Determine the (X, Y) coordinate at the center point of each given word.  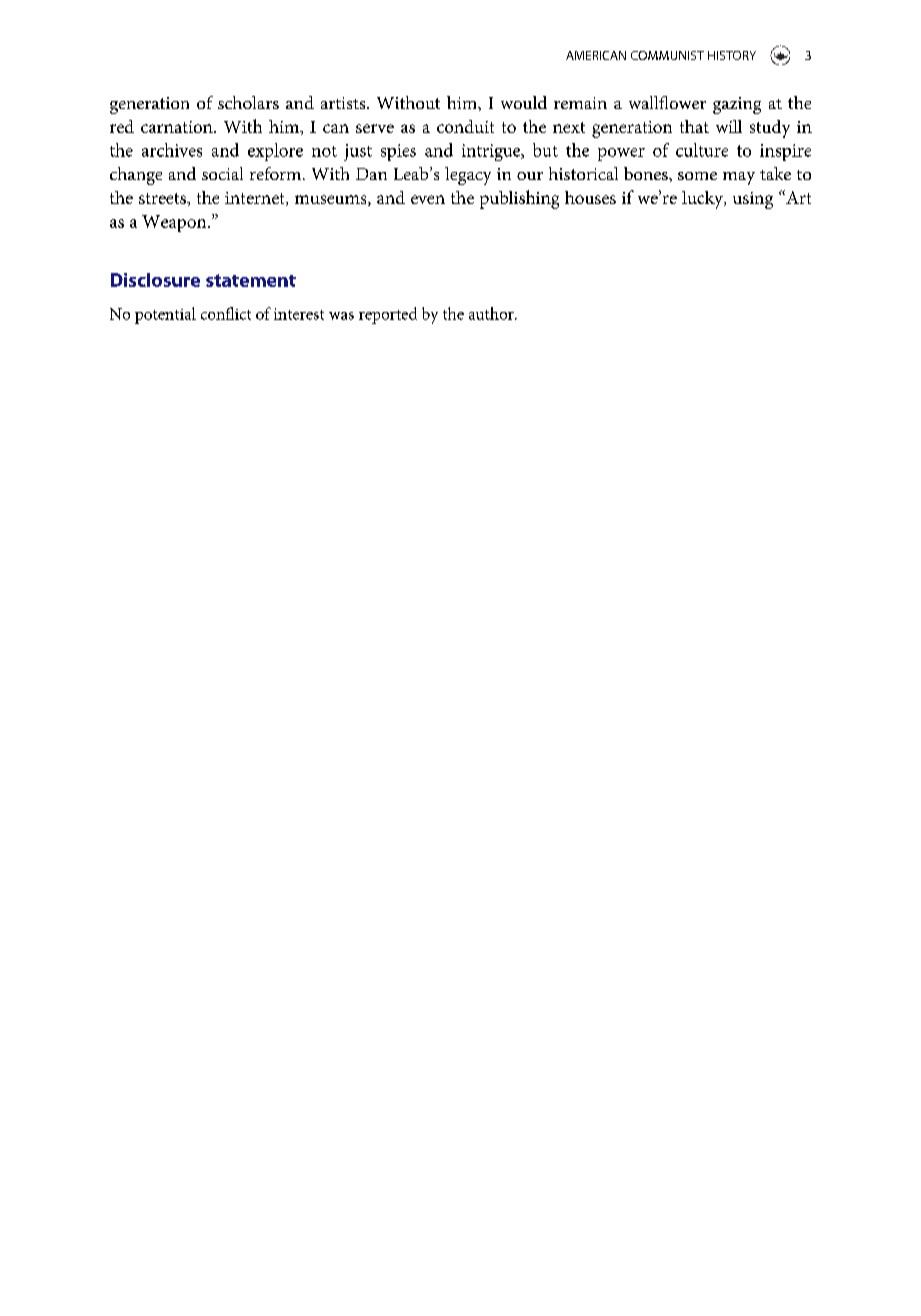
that (694, 126)
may (739, 178)
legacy (468, 176)
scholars (248, 102)
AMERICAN (596, 55)
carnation (178, 127)
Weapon (175, 223)
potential (165, 315)
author (492, 313)
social (222, 173)
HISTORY (732, 55)
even (428, 199)
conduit (465, 126)
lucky (704, 200)
